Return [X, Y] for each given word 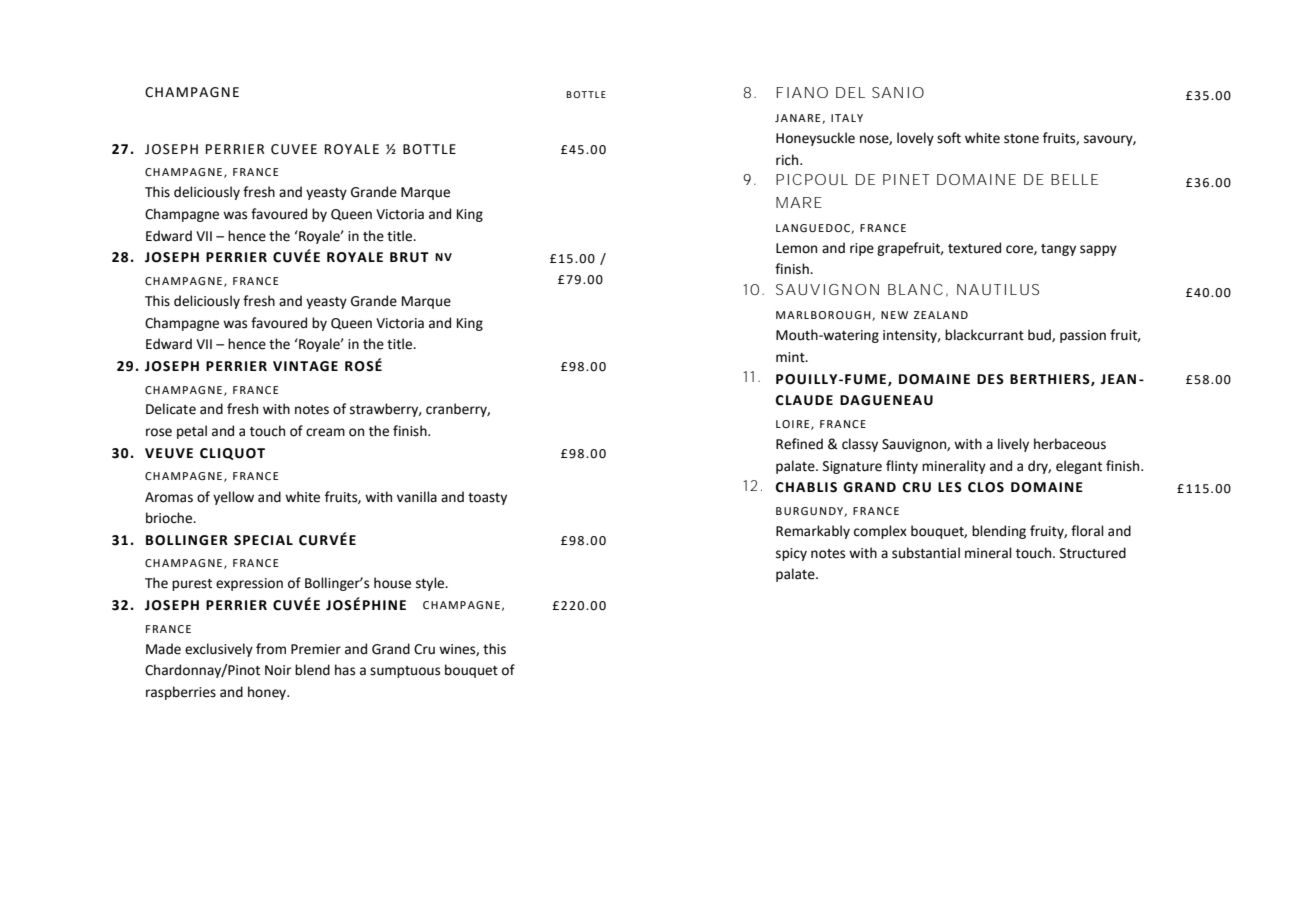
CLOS [986, 487]
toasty [487, 499]
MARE [798, 202]
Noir [278, 670]
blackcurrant [984, 335]
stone [1021, 139]
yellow [233, 498]
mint [791, 357]
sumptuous [405, 672]
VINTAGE [305, 366]
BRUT [409, 257]
